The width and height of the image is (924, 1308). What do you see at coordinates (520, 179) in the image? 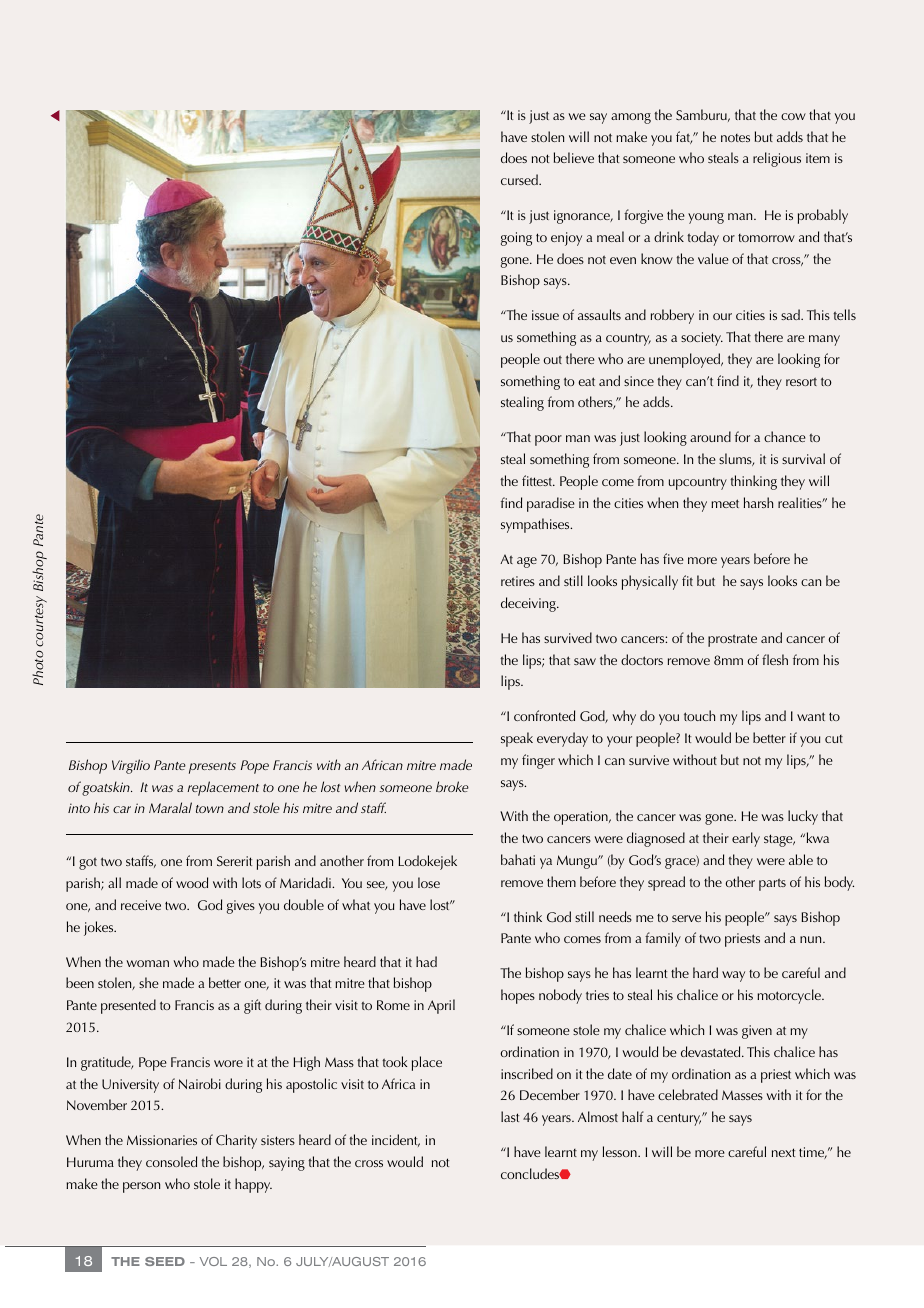
I see `cursed` at bounding box center [520, 179].
